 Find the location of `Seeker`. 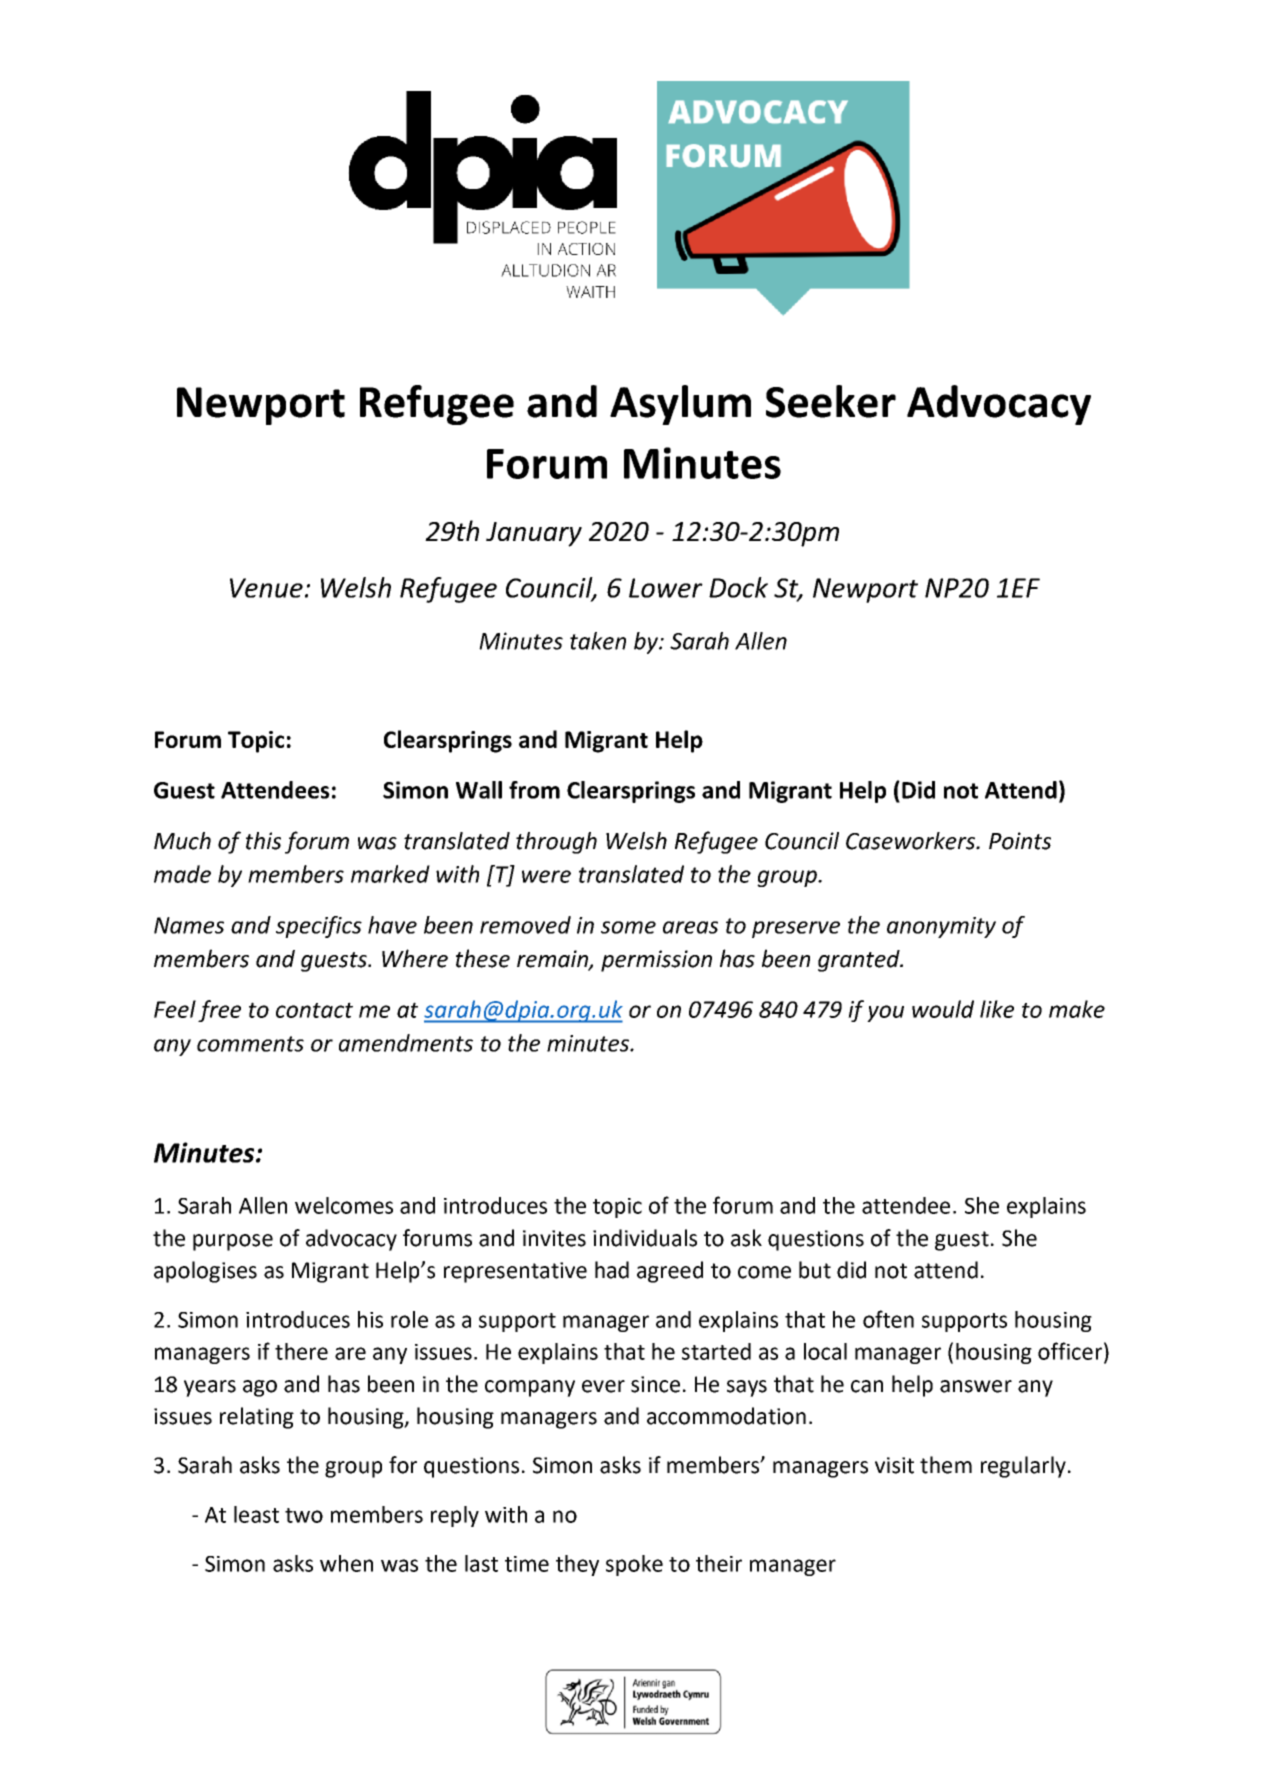

Seeker is located at coordinates (831, 401).
